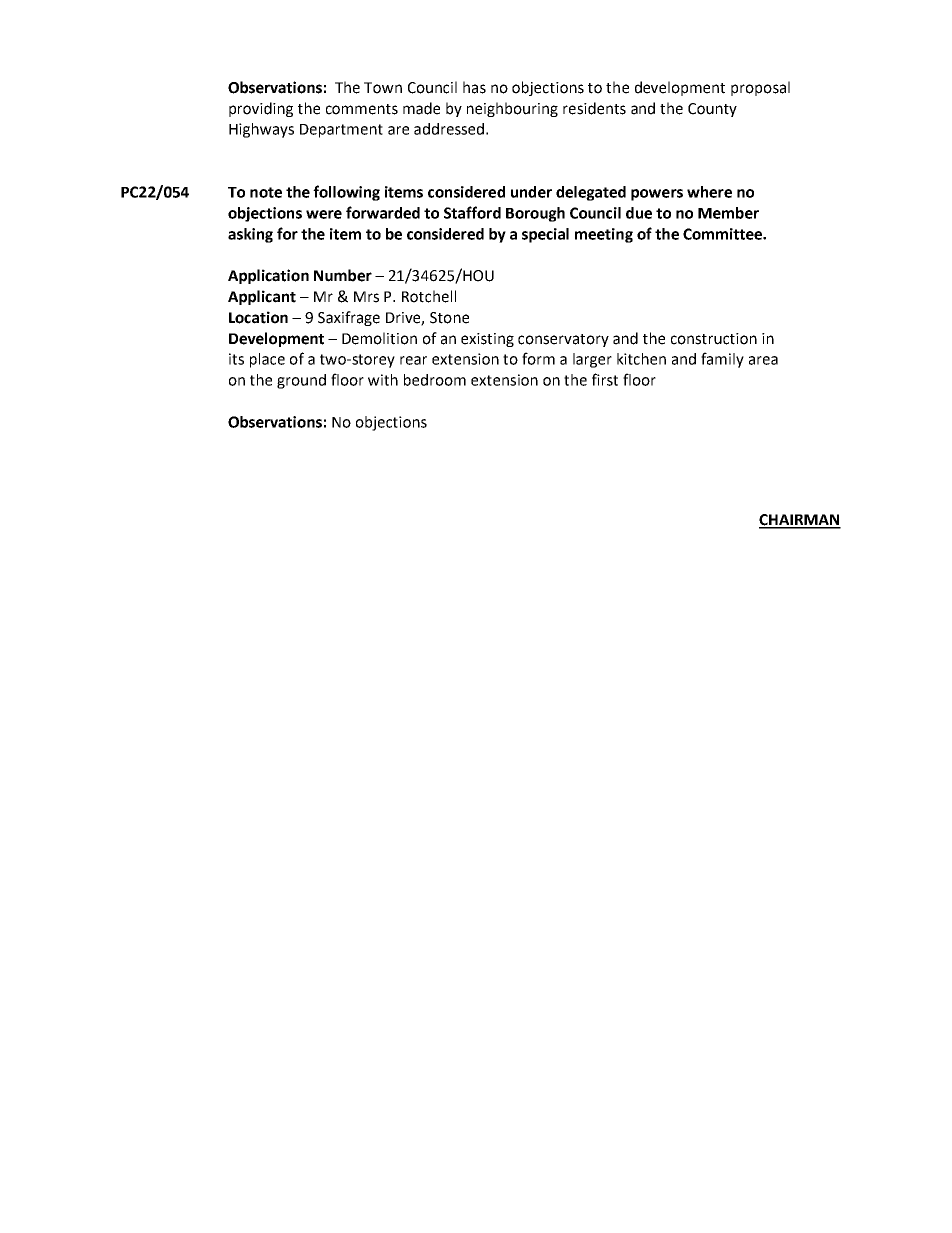 The width and height of the screenshot is (952, 1233). What do you see at coordinates (261, 109) in the screenshot?
I see `providing` at bounding box center [261, 109].
